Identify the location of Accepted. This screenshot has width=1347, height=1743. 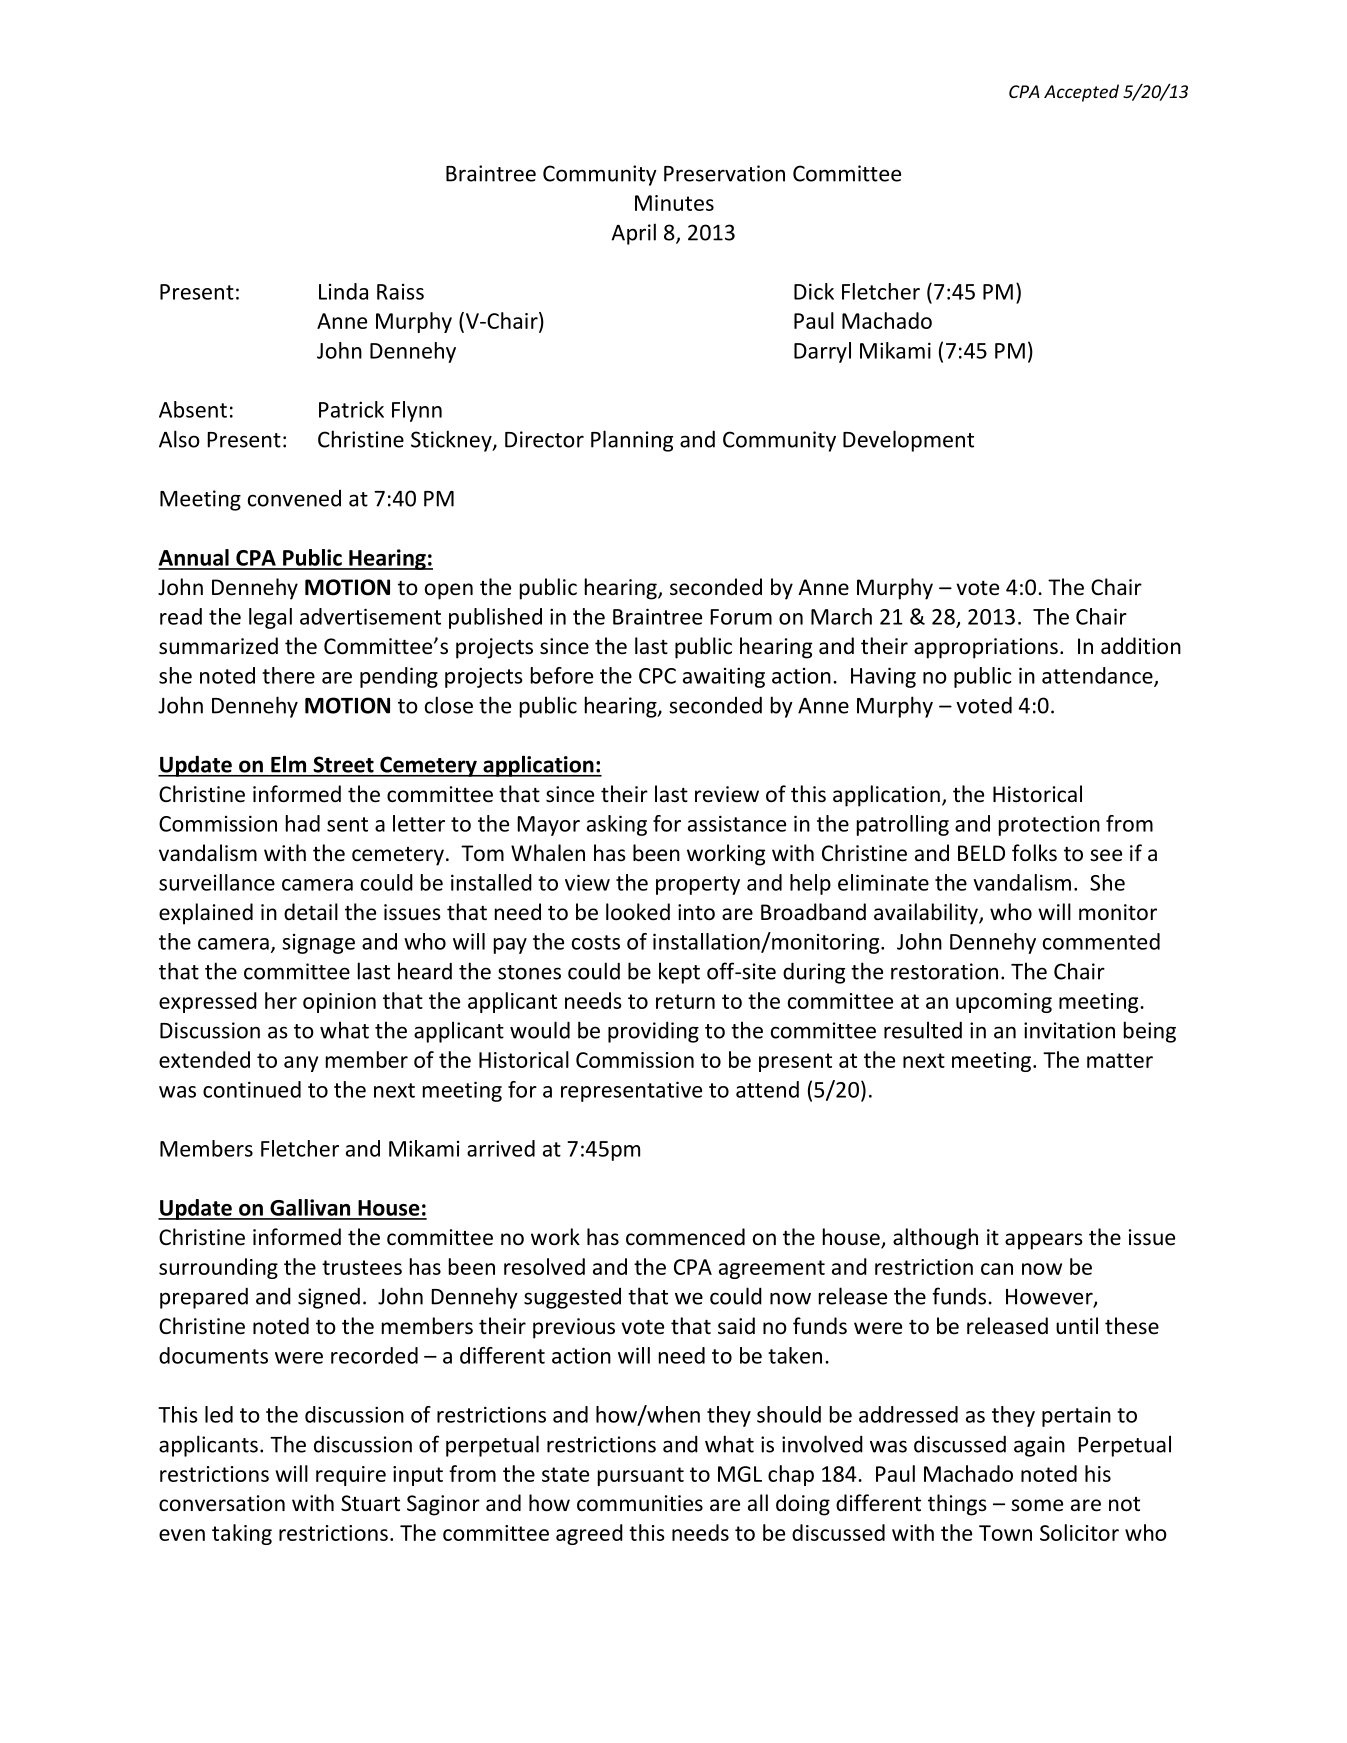
(1081, 93).
